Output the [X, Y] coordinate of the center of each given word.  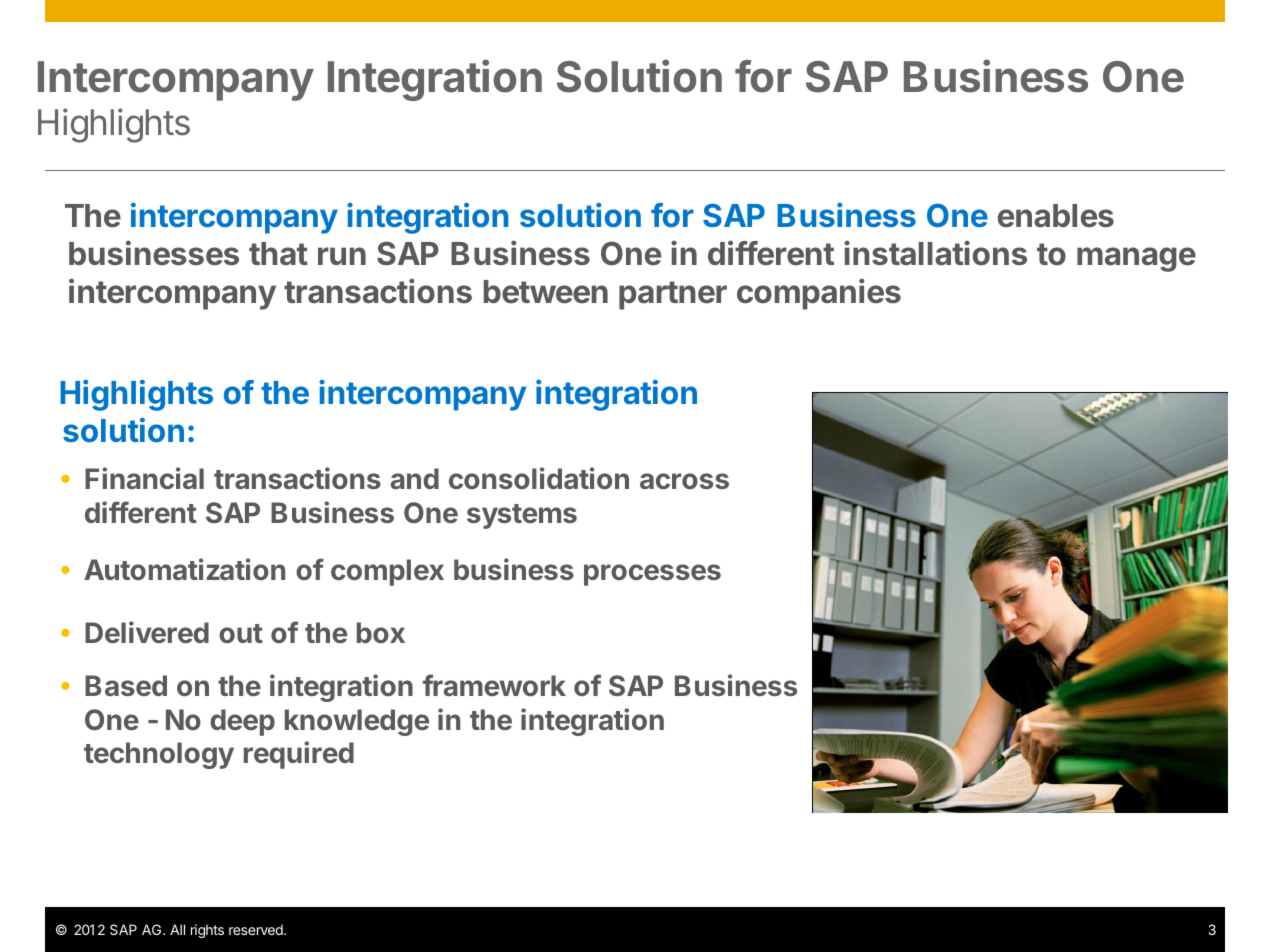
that [278, 254]
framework [494, 685]
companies [819, 294]
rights [207, 931]
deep [242, 722]
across [684, 481]
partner [673, 295]
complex [387, 572]
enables [1056, 216]
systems [522, 516]
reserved [257, 929]
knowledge [357, 722]
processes [652, 575]
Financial [144, 478]
